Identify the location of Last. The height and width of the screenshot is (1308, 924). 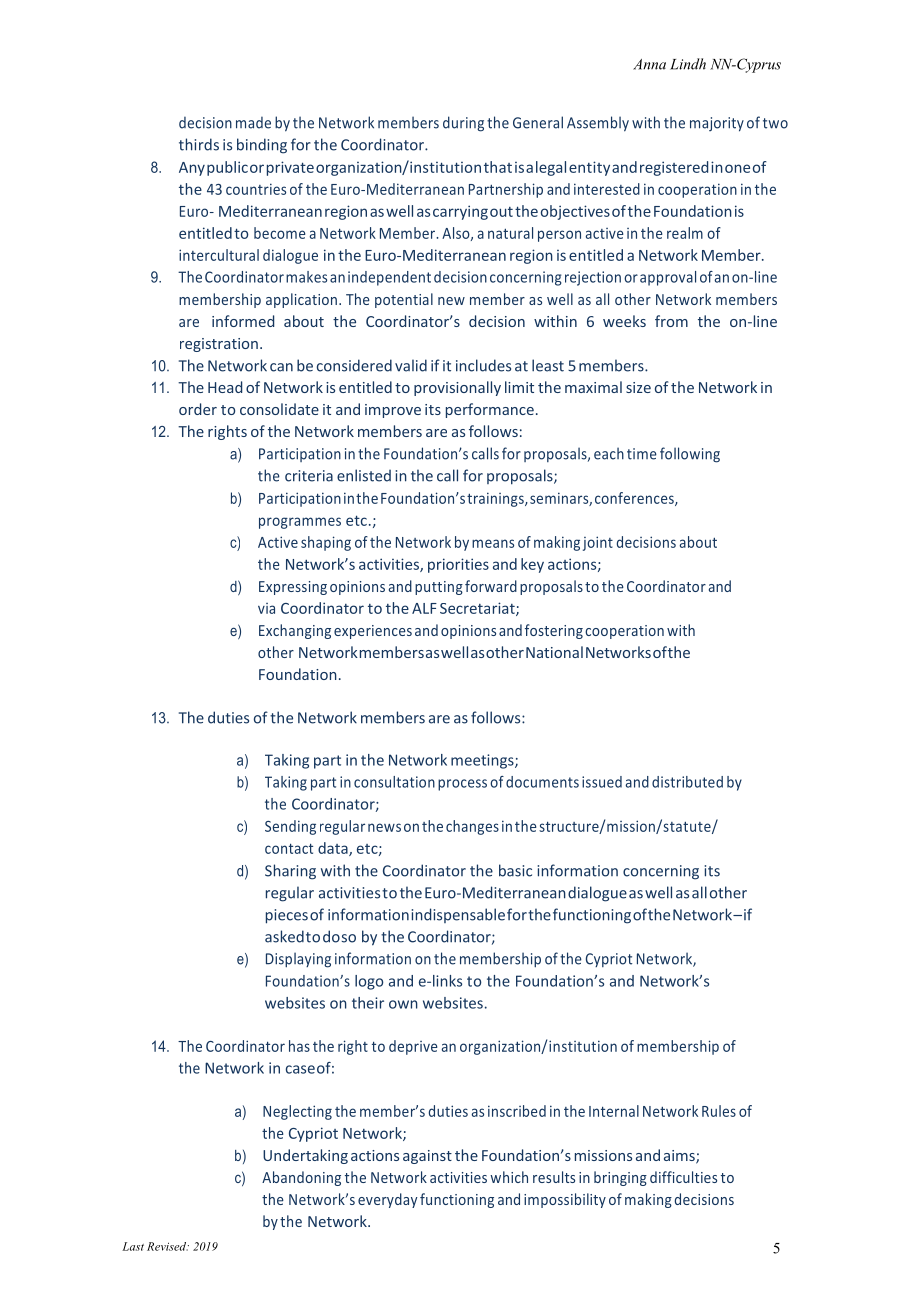
(133, 1246).
